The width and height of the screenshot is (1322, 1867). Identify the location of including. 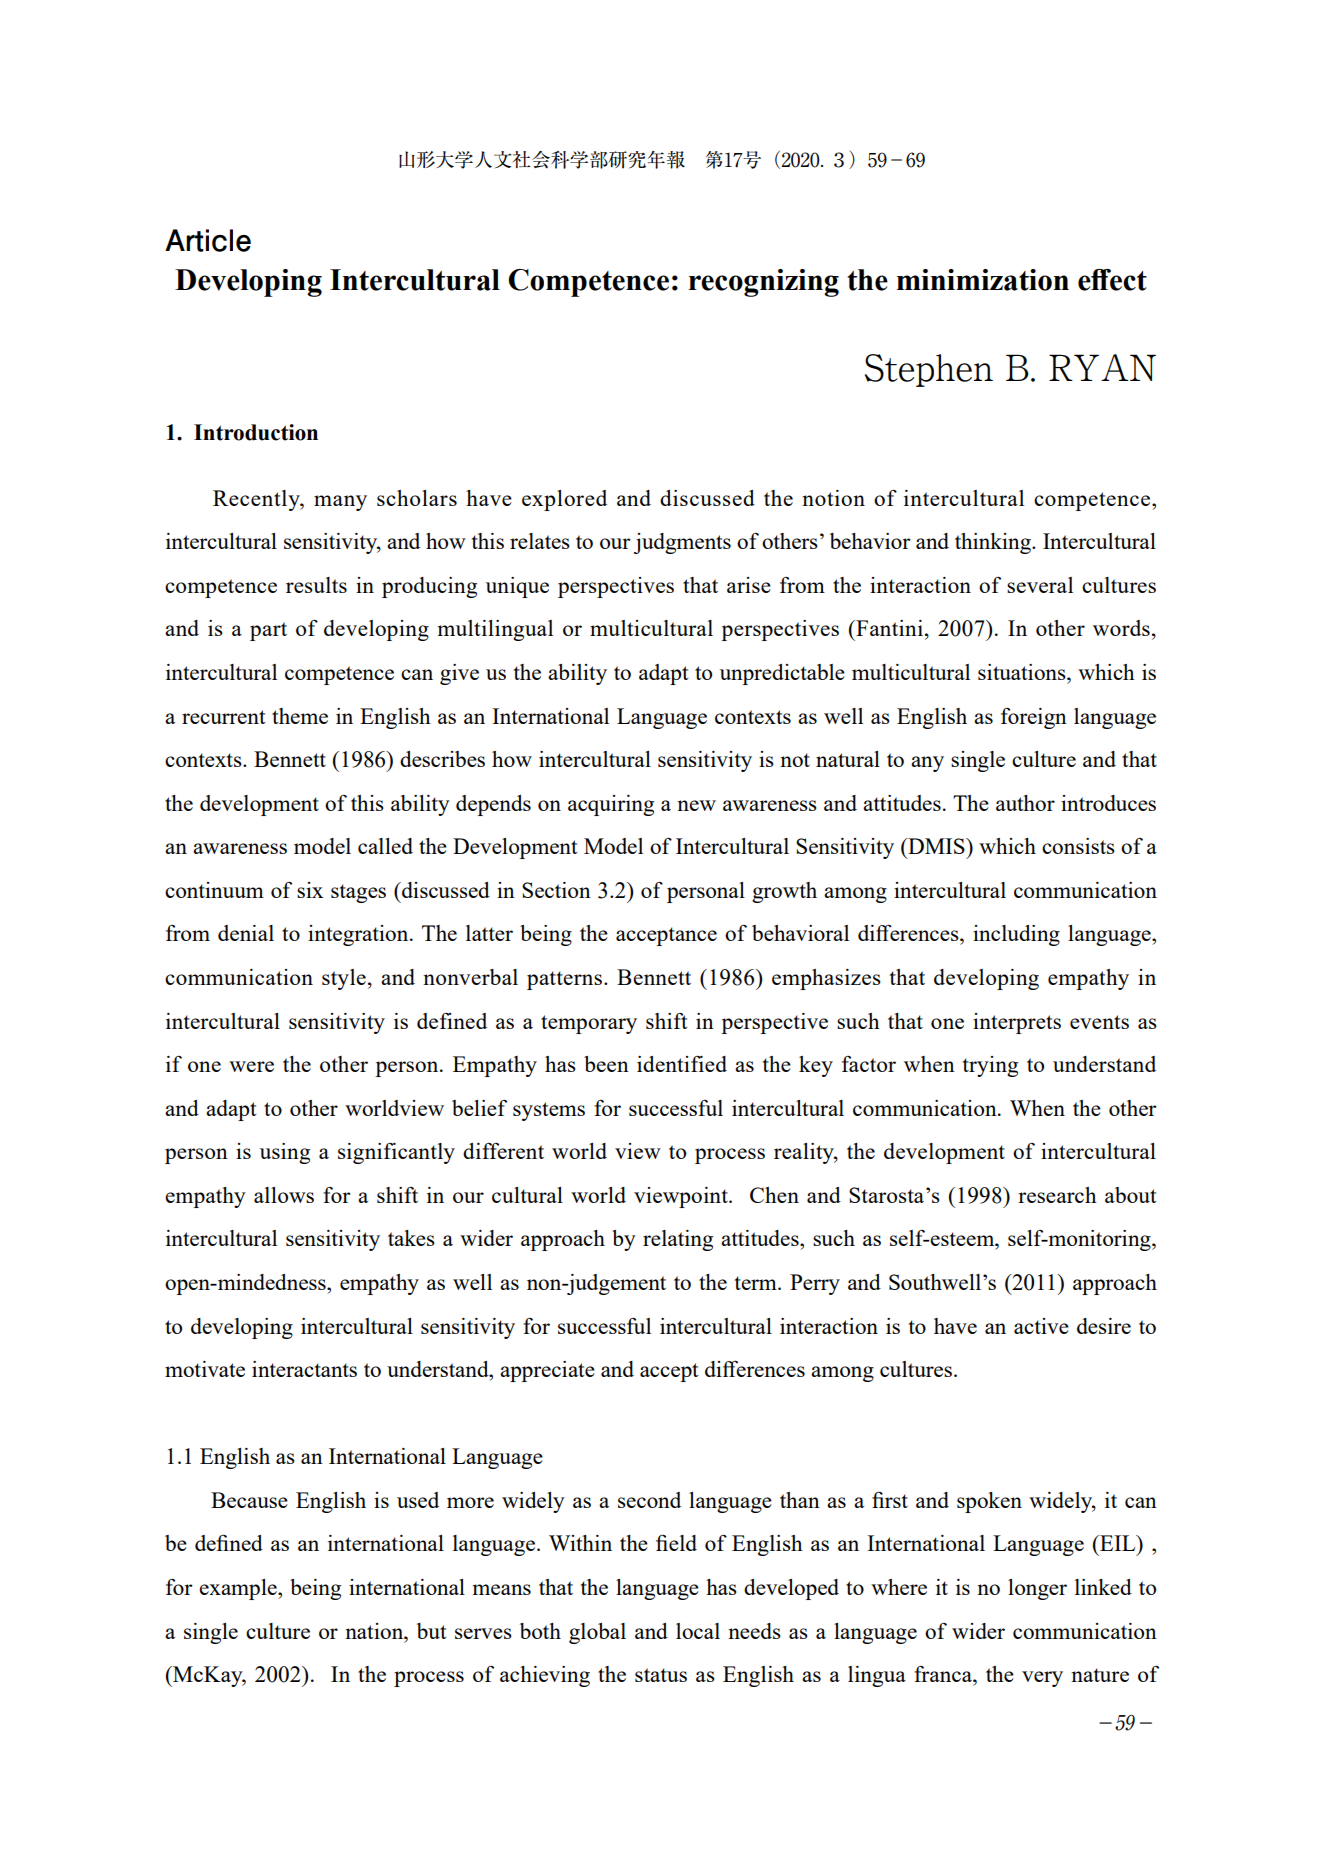
(1016, 935).
